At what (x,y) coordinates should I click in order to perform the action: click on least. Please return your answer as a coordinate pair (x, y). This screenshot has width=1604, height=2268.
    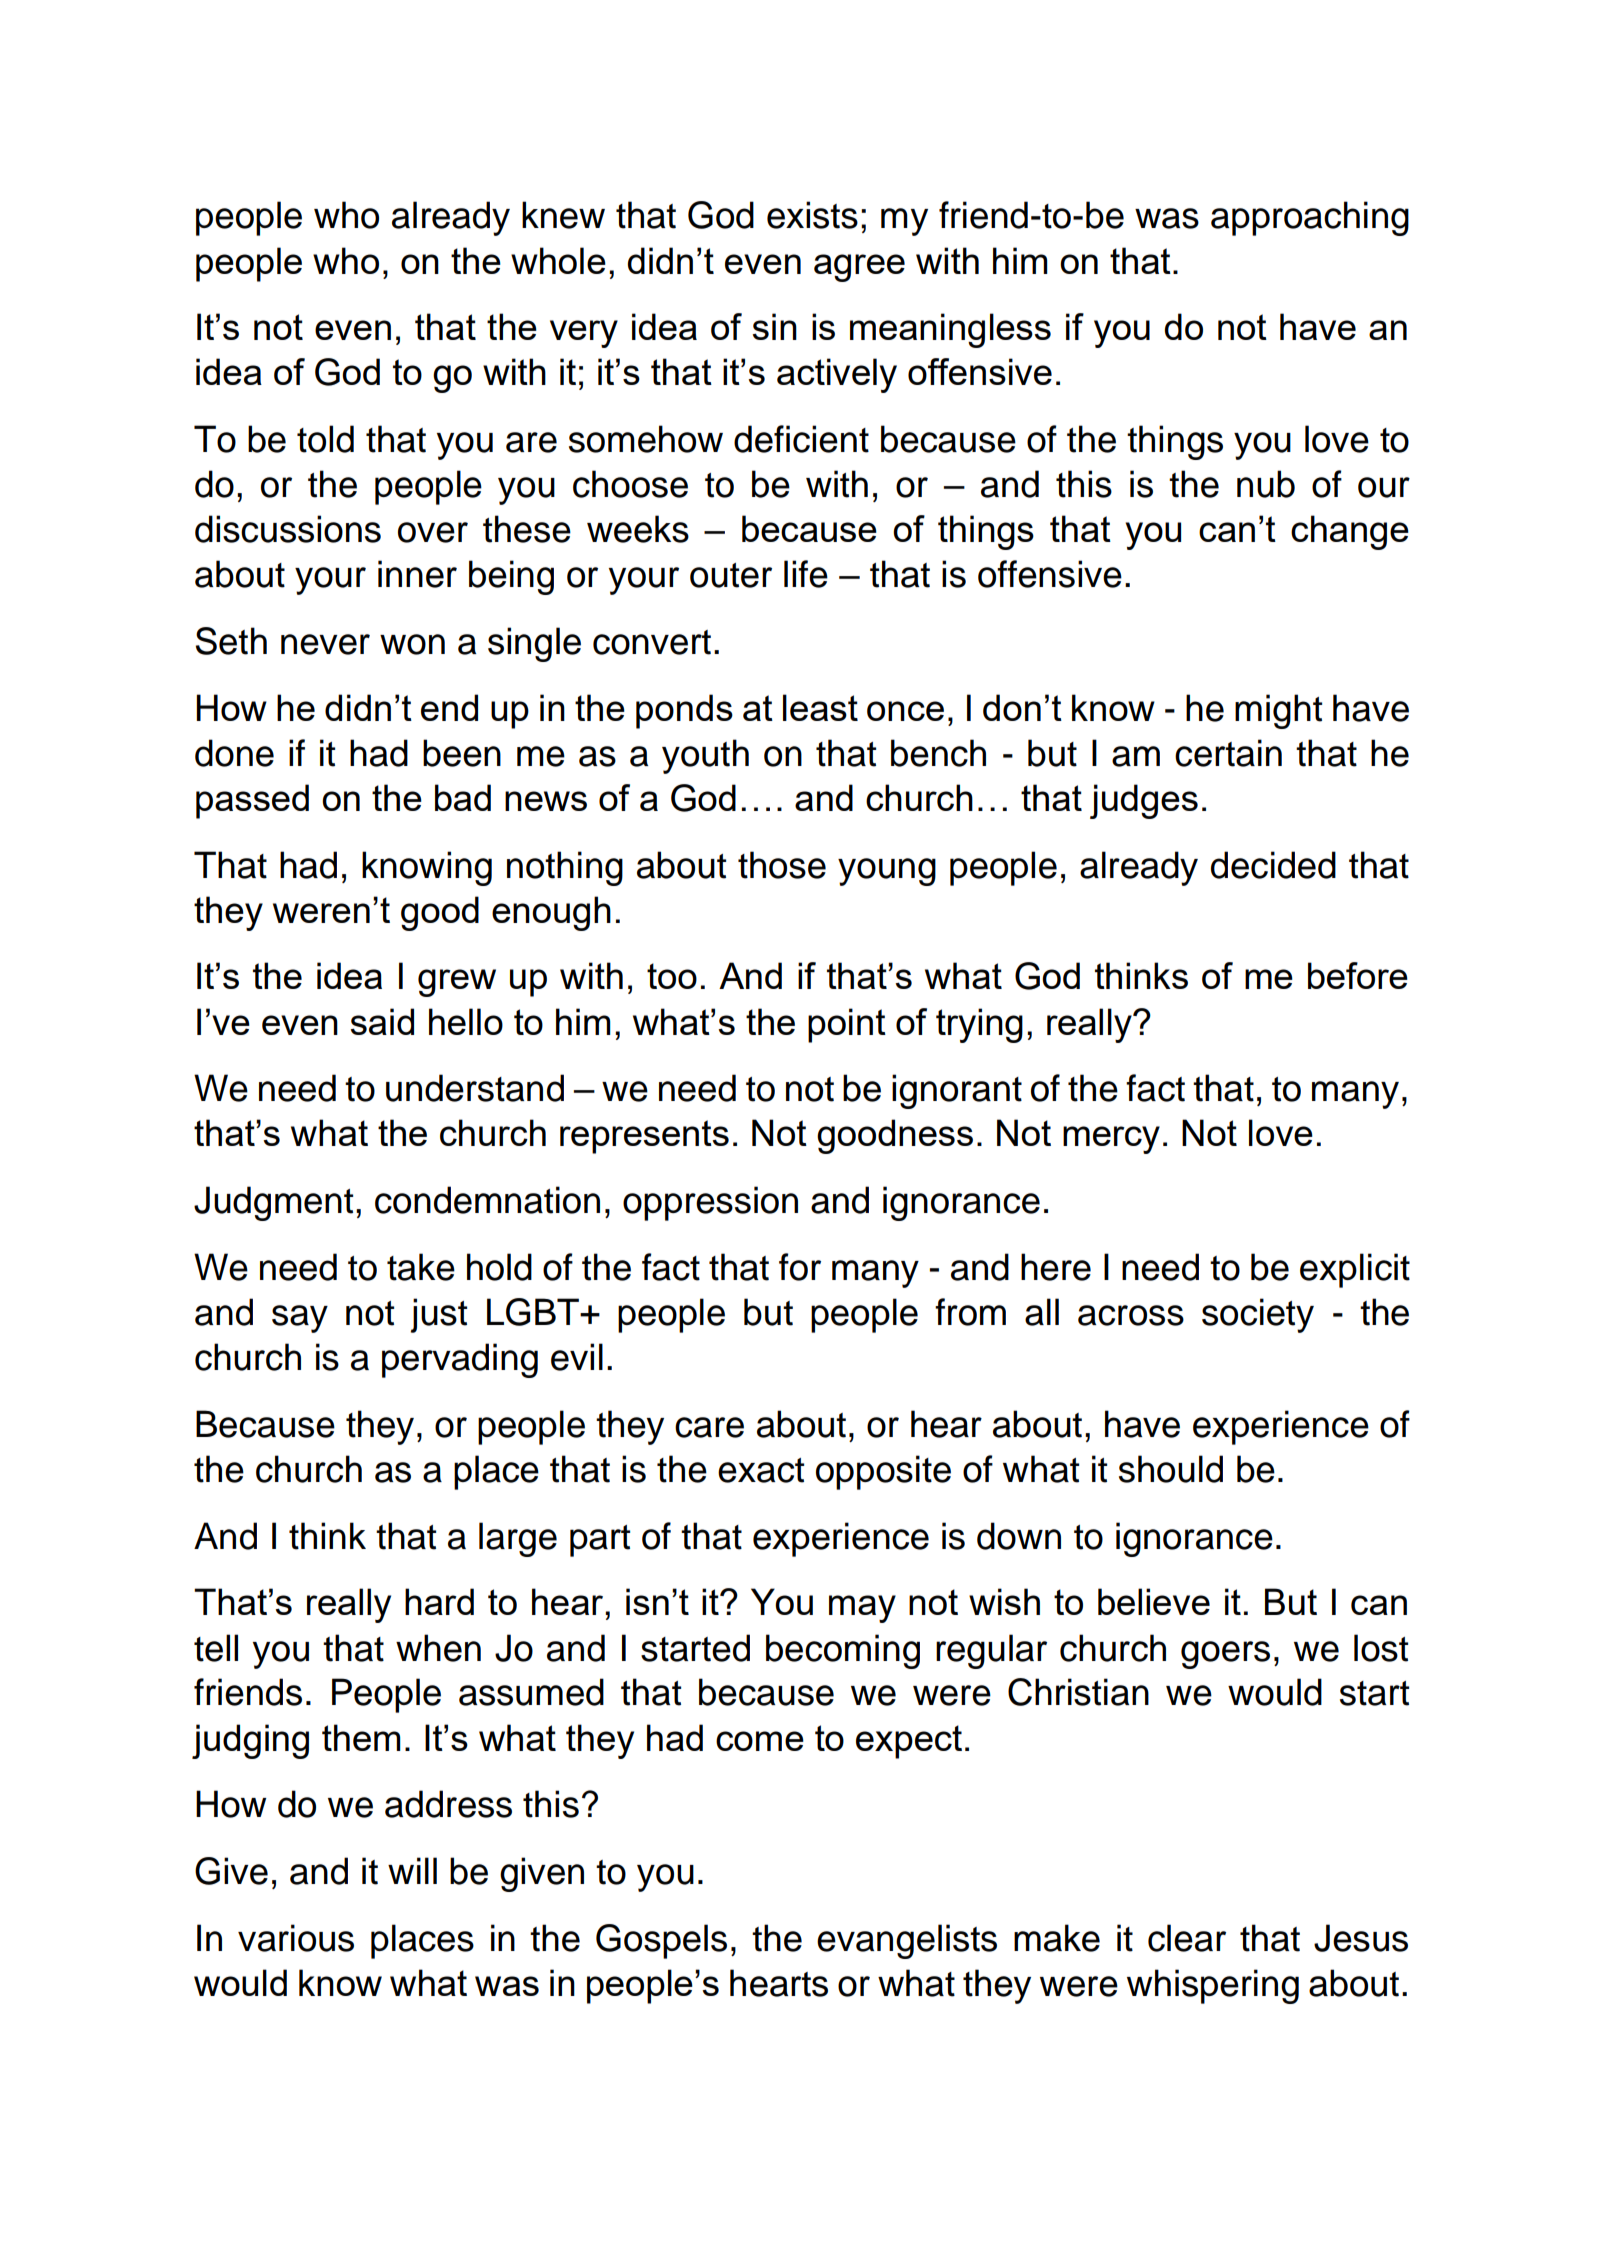
    Looking at the image, I should click on (820, 707).
